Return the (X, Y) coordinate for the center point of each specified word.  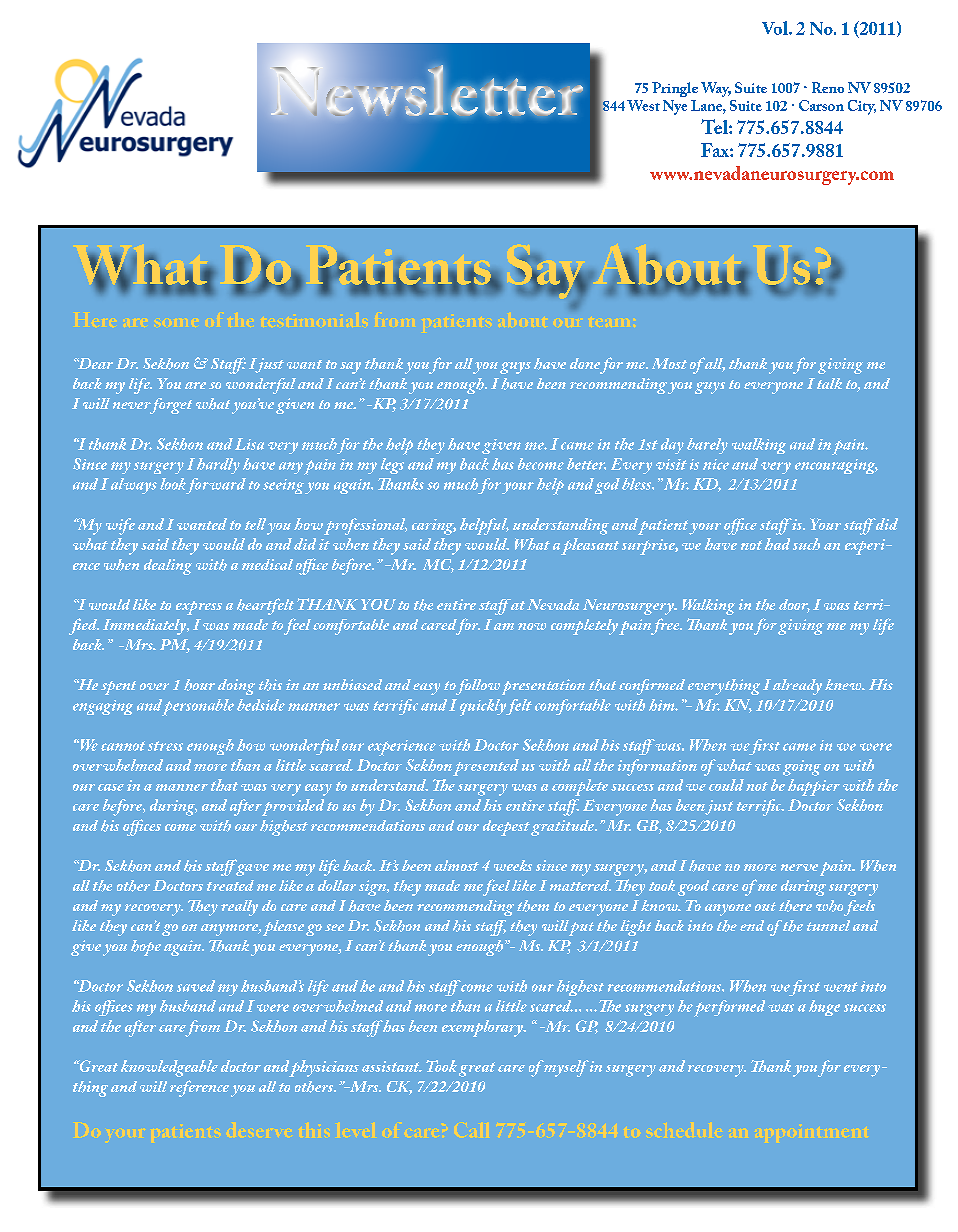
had (777, 544)
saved (196, 986)
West (643, 105)
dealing (168, 567)
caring (434, 527)
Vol (776, 28)
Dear (94, 363)
